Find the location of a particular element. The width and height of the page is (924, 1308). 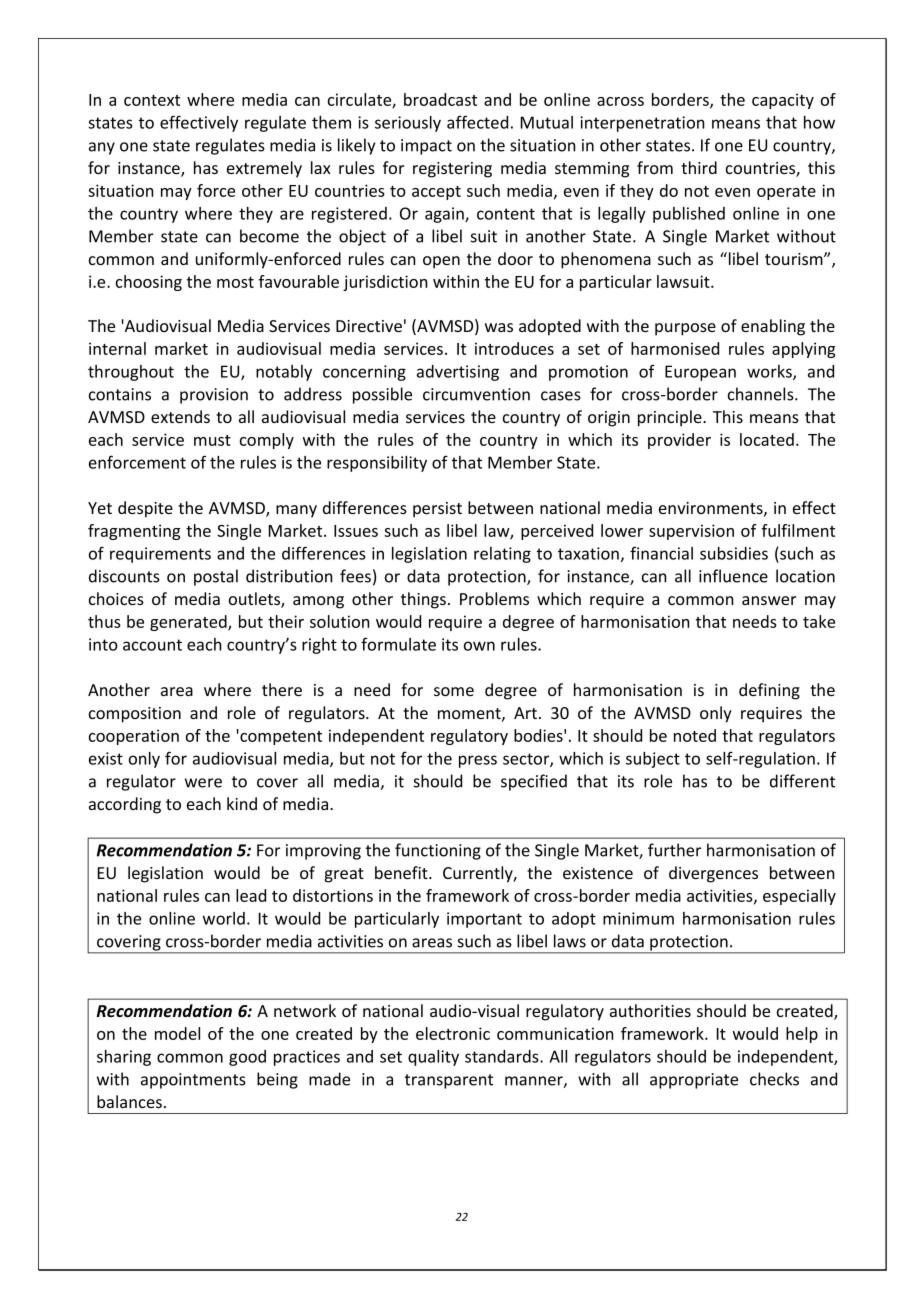

generated is located at coordinates (189, 623).
